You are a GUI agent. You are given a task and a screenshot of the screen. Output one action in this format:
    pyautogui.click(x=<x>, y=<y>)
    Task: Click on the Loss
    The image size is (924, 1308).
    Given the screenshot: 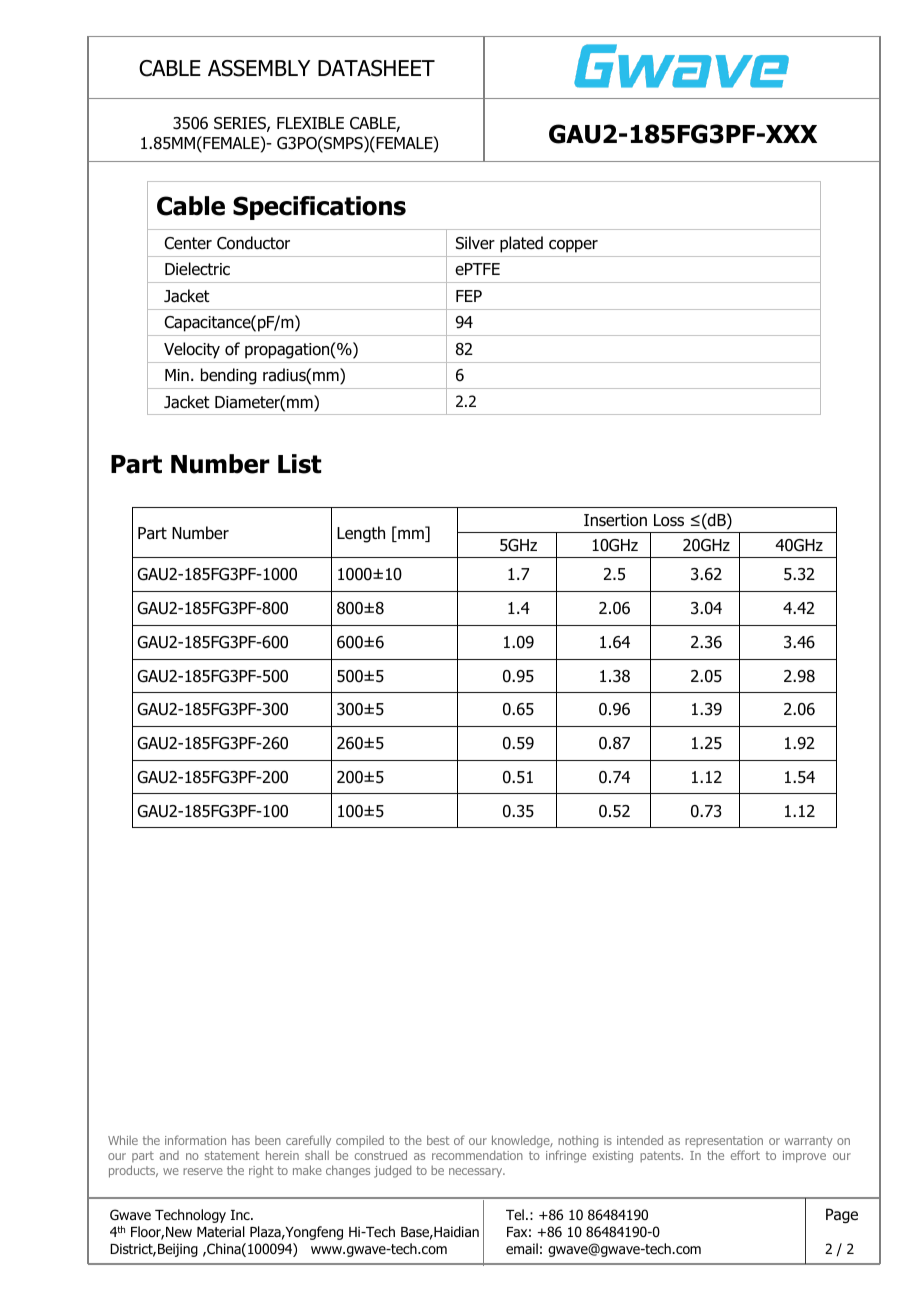 What is the action you would take?
    pyautogui.click(x=669, y=520)
